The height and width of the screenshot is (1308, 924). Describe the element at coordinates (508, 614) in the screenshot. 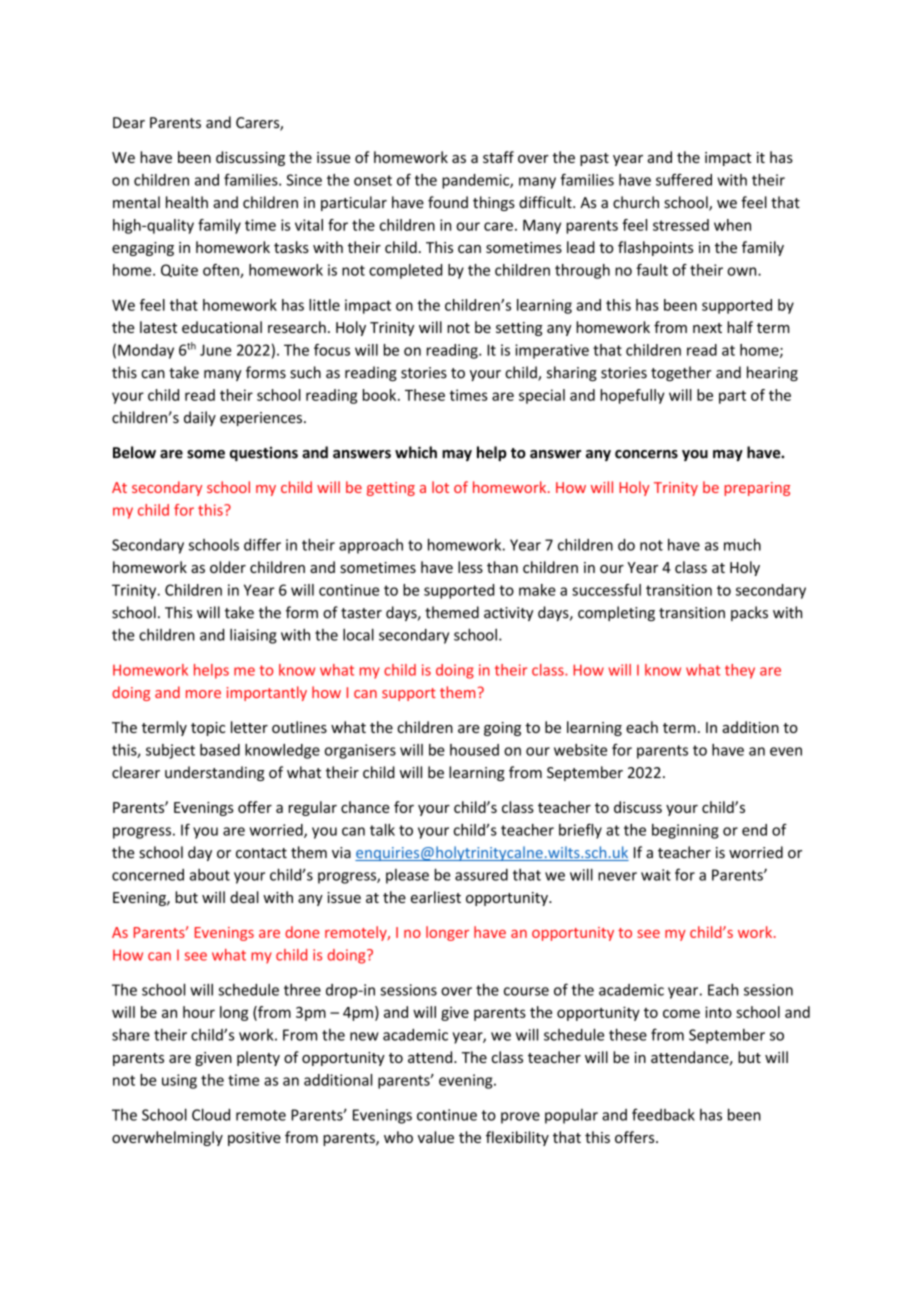

I see `activity` at that location.
